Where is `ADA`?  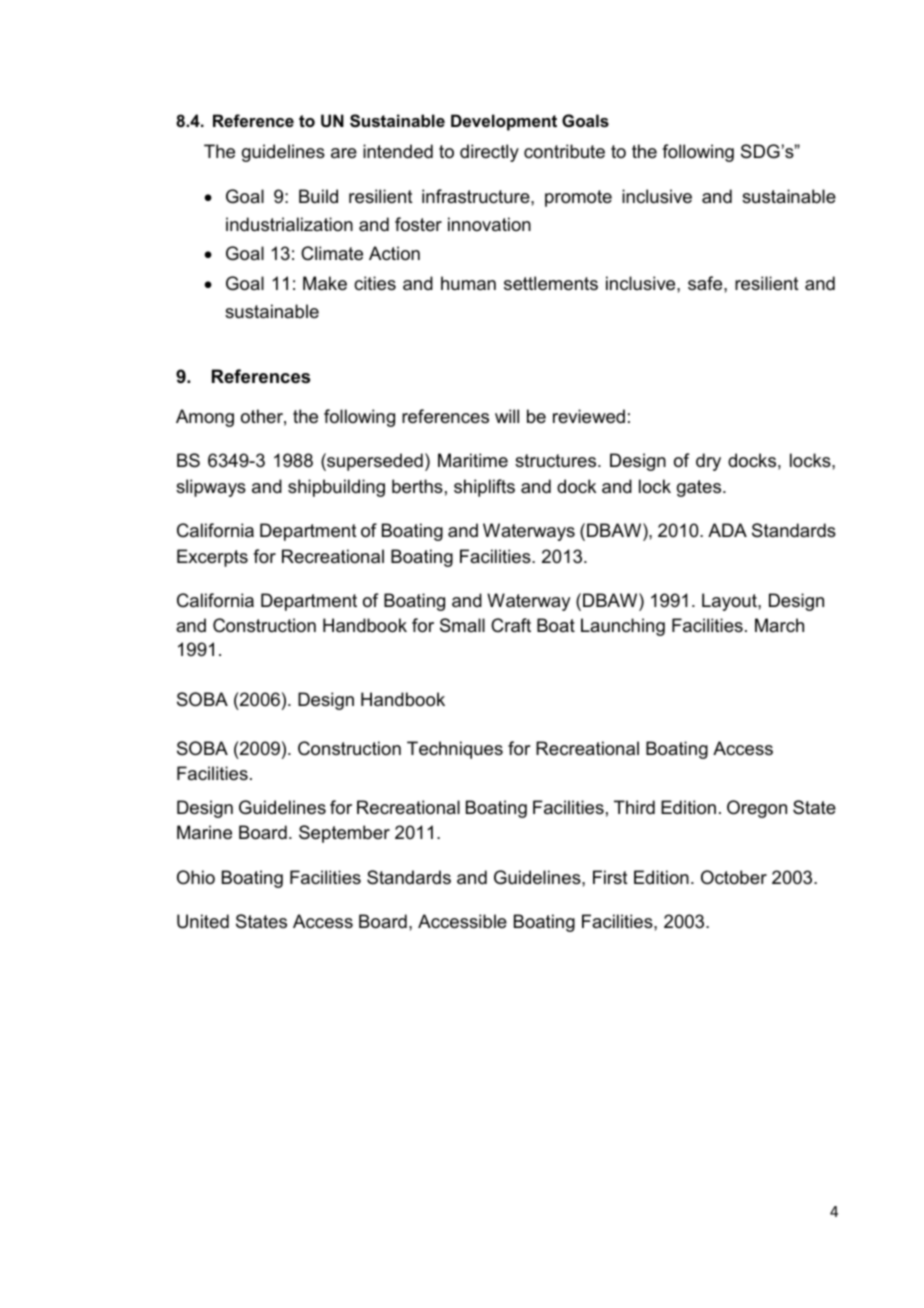 ADA is located at coordinates (727, 530).
